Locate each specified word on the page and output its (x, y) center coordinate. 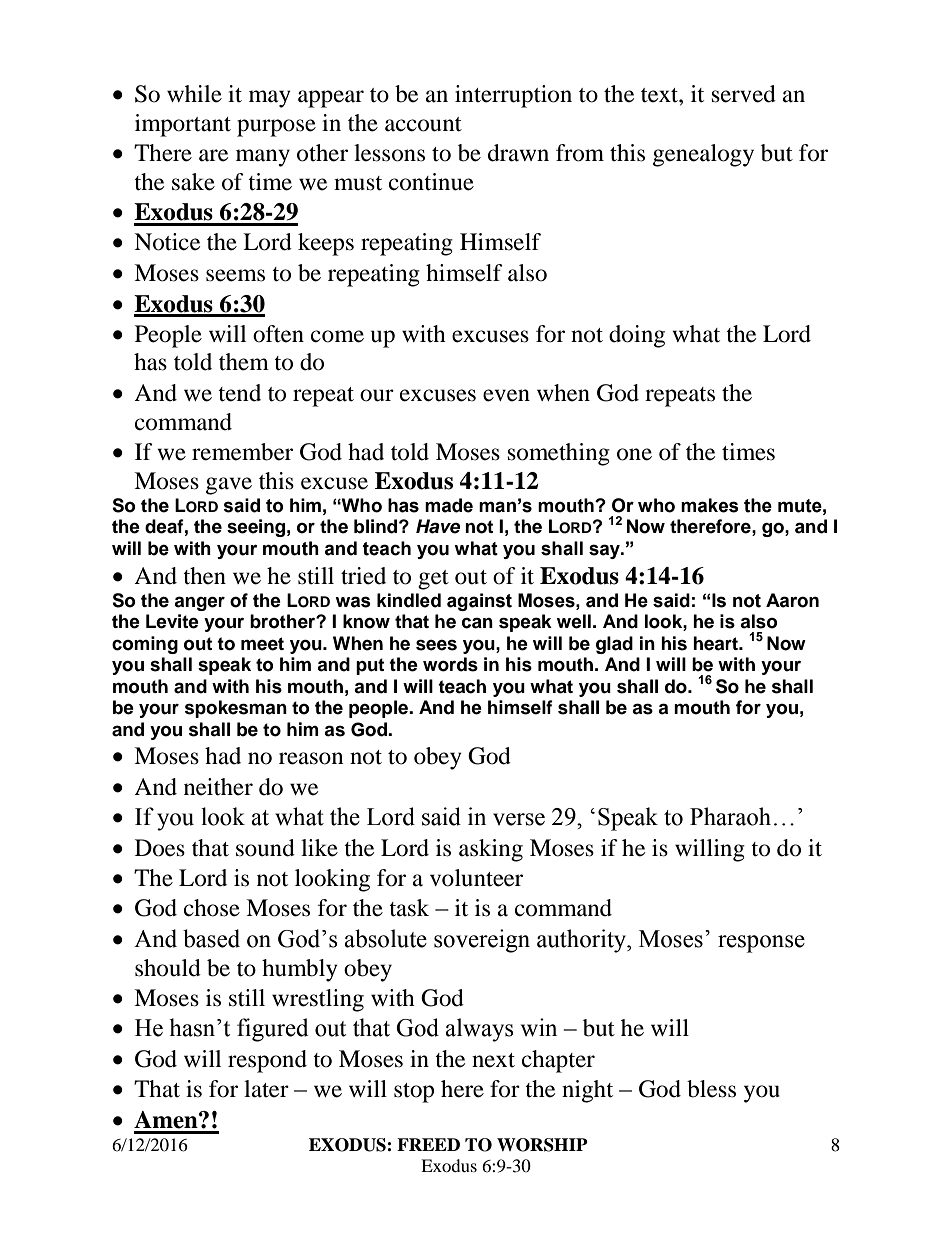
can (477, 623)
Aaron (792, 600)
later (266, 1089)
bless (711, 1089)
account (423, 124)
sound (265, 848)
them (244, 362)
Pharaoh (730, 816)
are (213, 155)
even (506, 395)
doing (637, 336)
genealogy (703, 155)
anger (199, 603)
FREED (428, 1144)
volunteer (476, 878)
